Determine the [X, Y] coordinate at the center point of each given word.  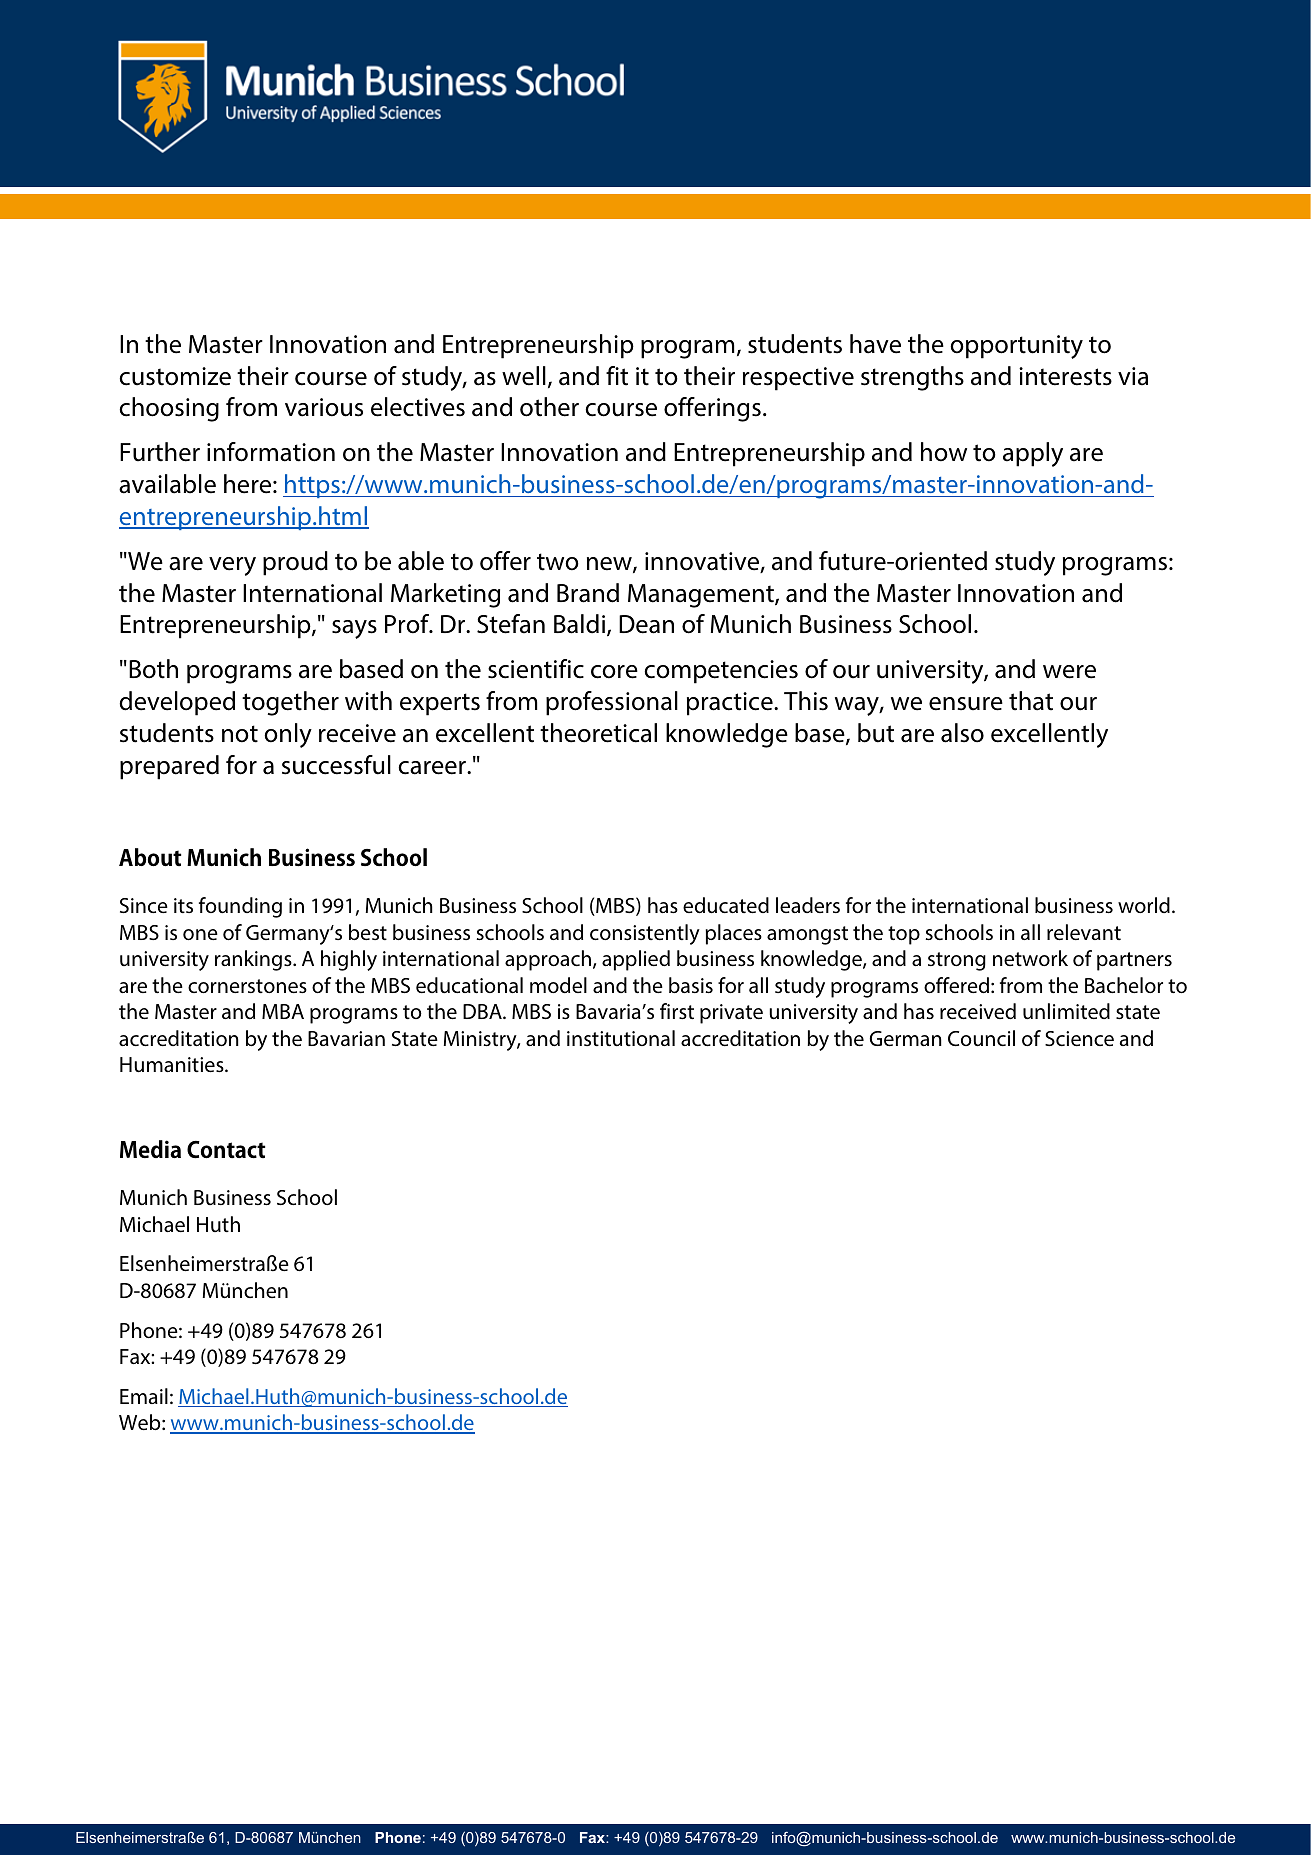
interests [1065, 376]
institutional [621, 1038]
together [290, 703]
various [324, 407]
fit [617, 376]
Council [981, 1038]
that [1031, 701]
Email [144, 1396]
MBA [283, 1011]
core [614, 672]
